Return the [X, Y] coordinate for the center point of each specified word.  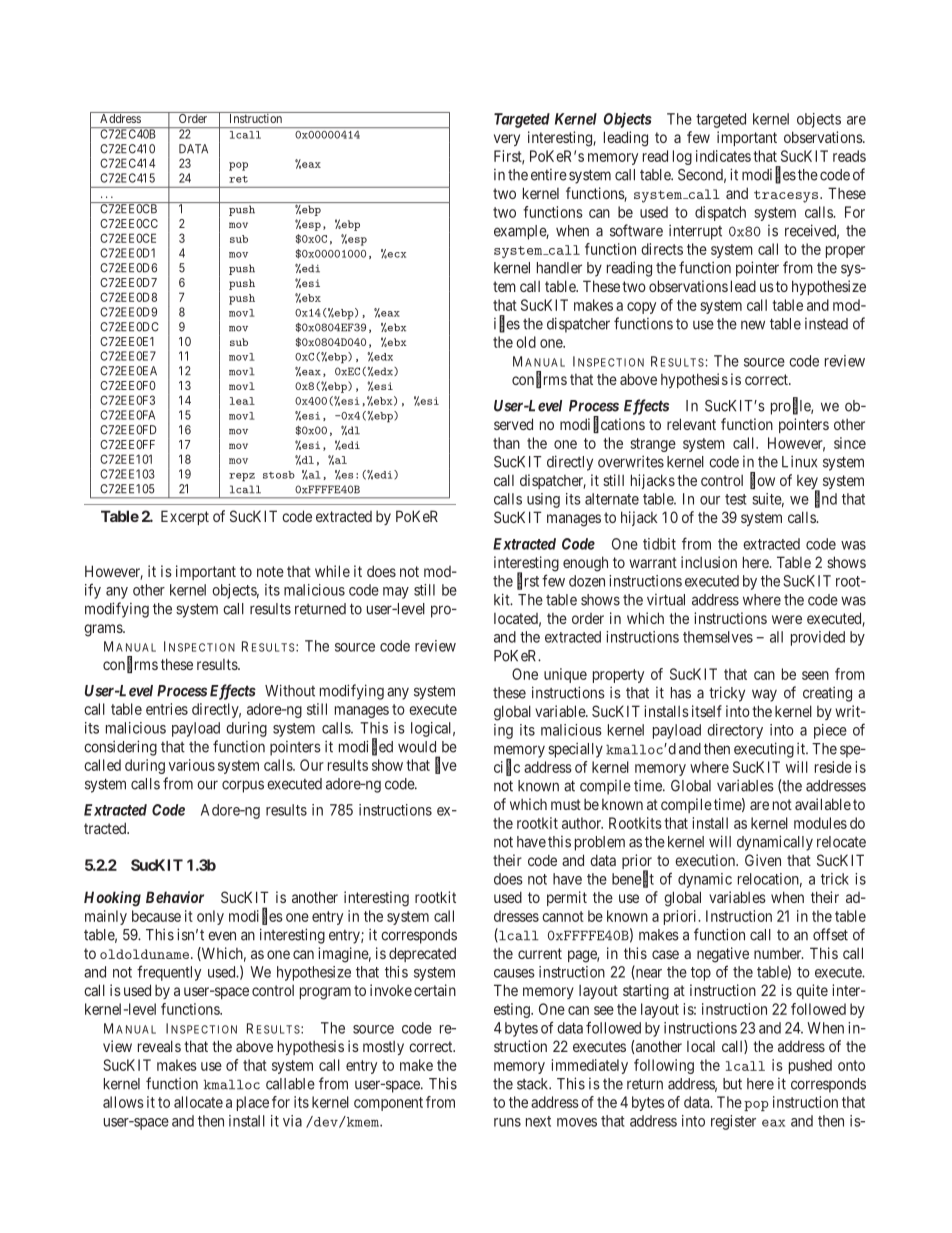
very [507, 140]
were [787, 619]
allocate [198, 1102]
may [396, 593]
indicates [723, 156]
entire [549, 175]
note [270, 571]
